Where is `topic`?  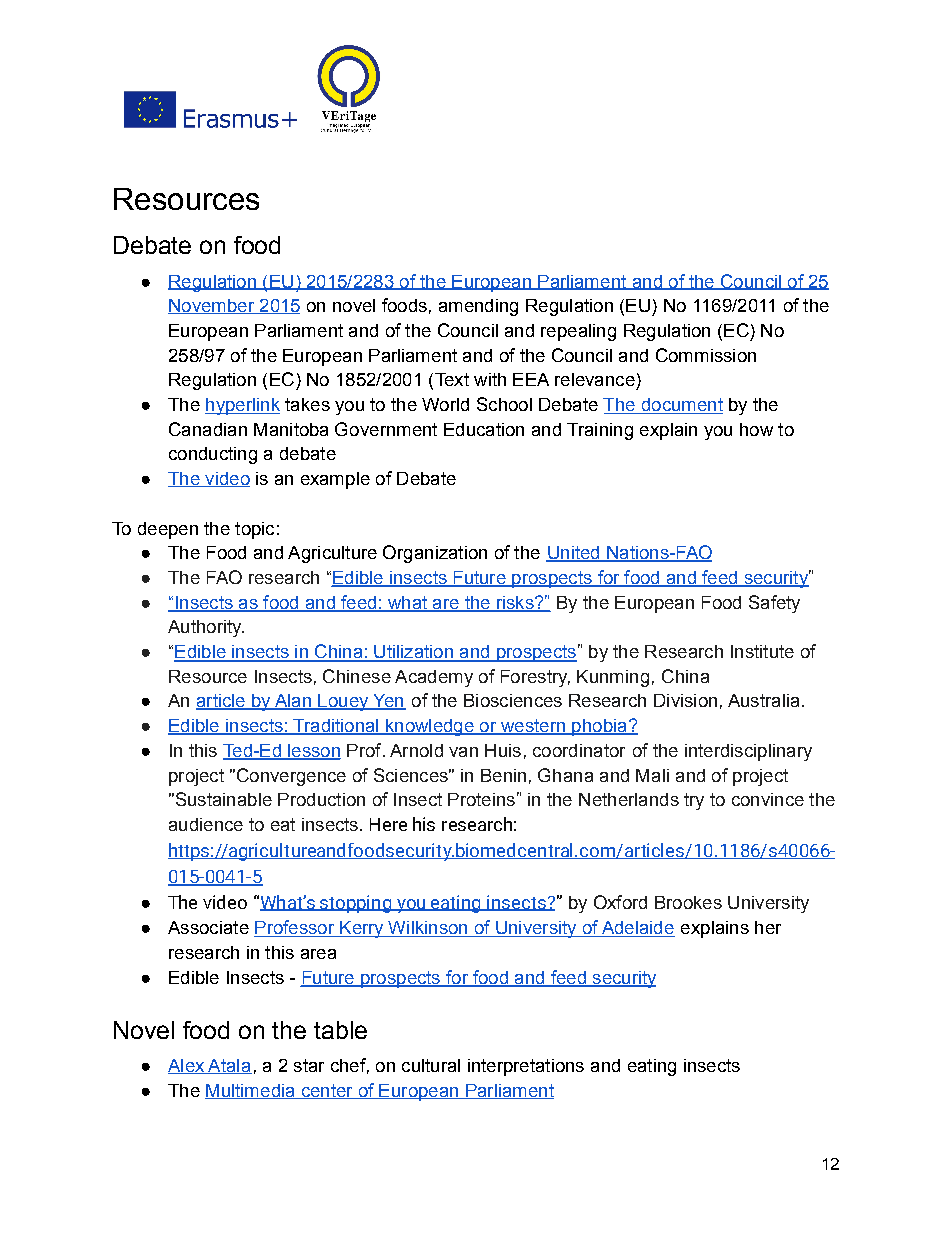
topic is located at coordinates (254, 530).
